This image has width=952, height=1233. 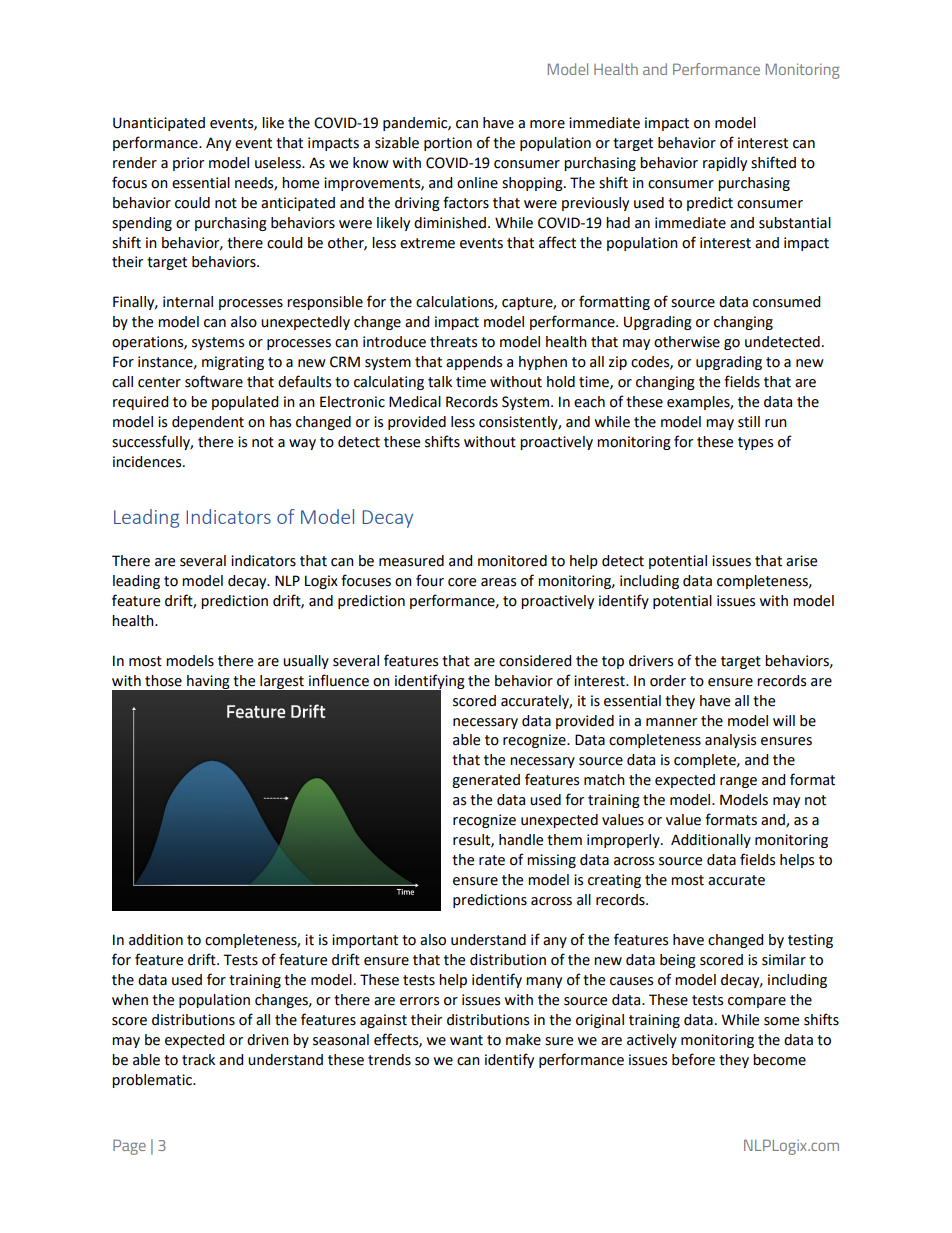 What do you see at coordinates (466, 1040) in the image?
I see `want` at bounding box center [466, 1040].
